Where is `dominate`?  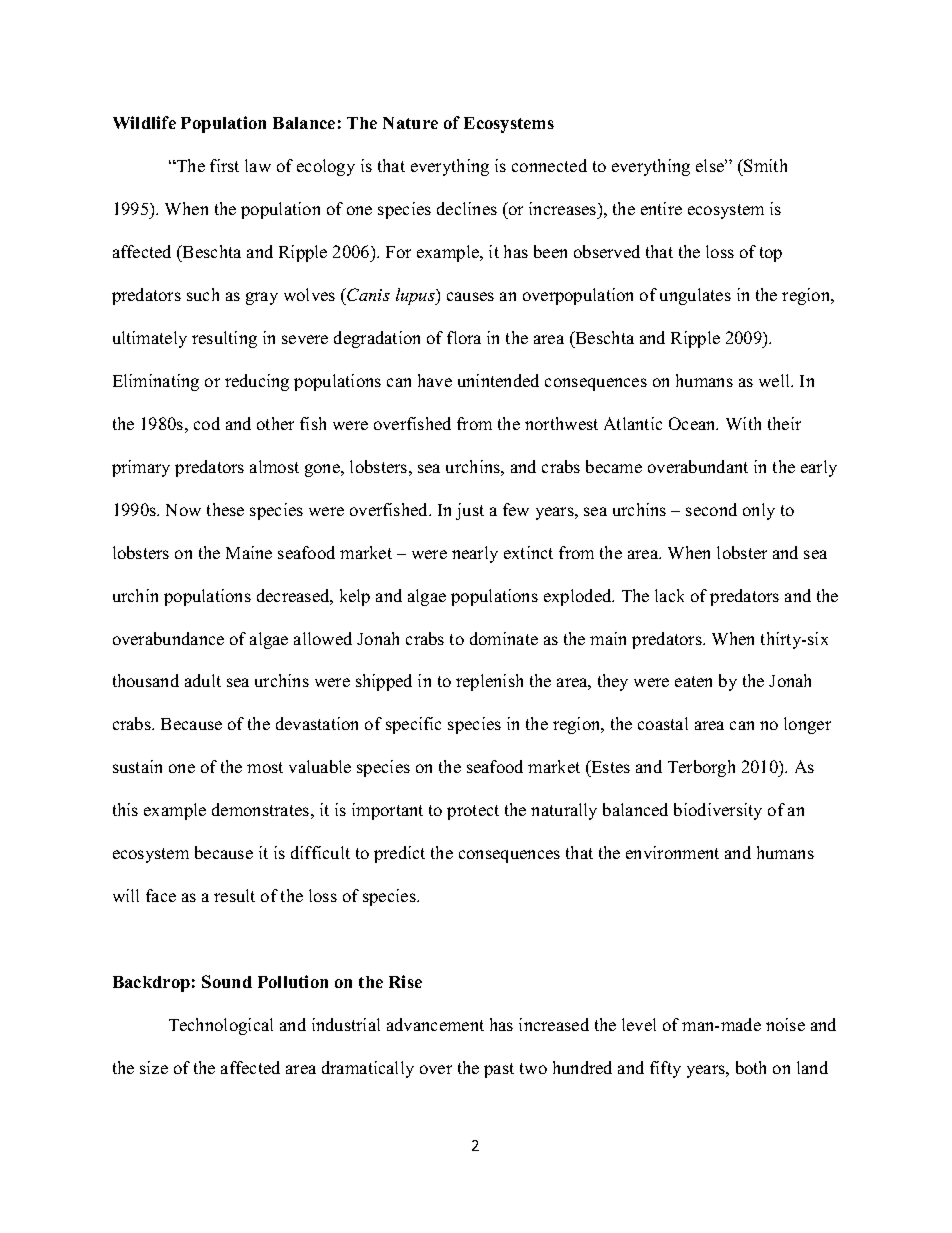 dominate is located at coordinates (504, 638).
